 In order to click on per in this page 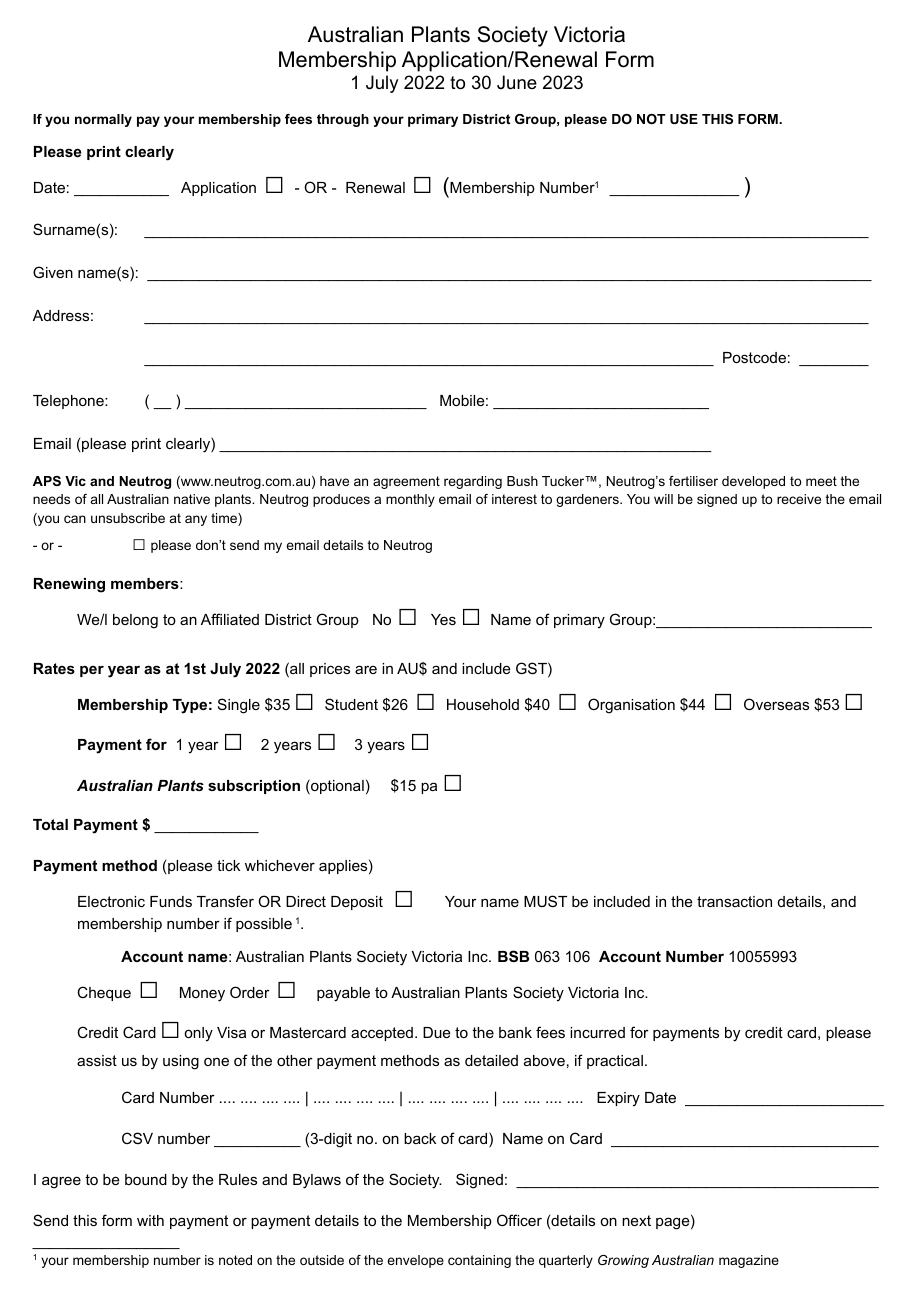, I will do `click(92, 671)`.
